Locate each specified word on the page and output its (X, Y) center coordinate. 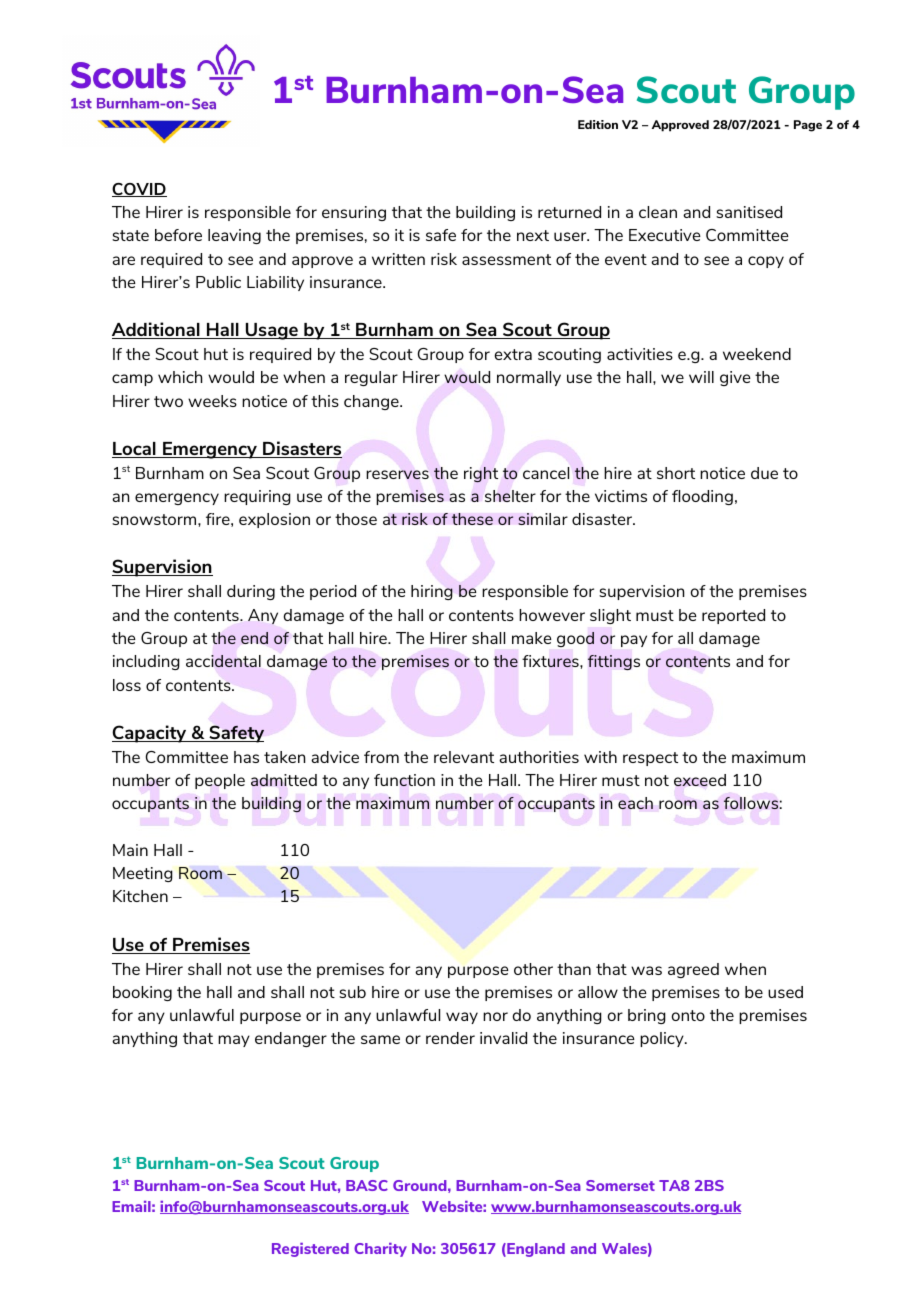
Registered (310, 1250)
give (735, 378)
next (533, 235)
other (533, 969)
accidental (223, 661)
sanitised (749, 212)
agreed (693, 970)
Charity (380, 1250)
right (481, 475)
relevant (464, 757)
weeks (212, 401)
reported (733, 616)
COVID (139, 190)
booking (142, 993)
